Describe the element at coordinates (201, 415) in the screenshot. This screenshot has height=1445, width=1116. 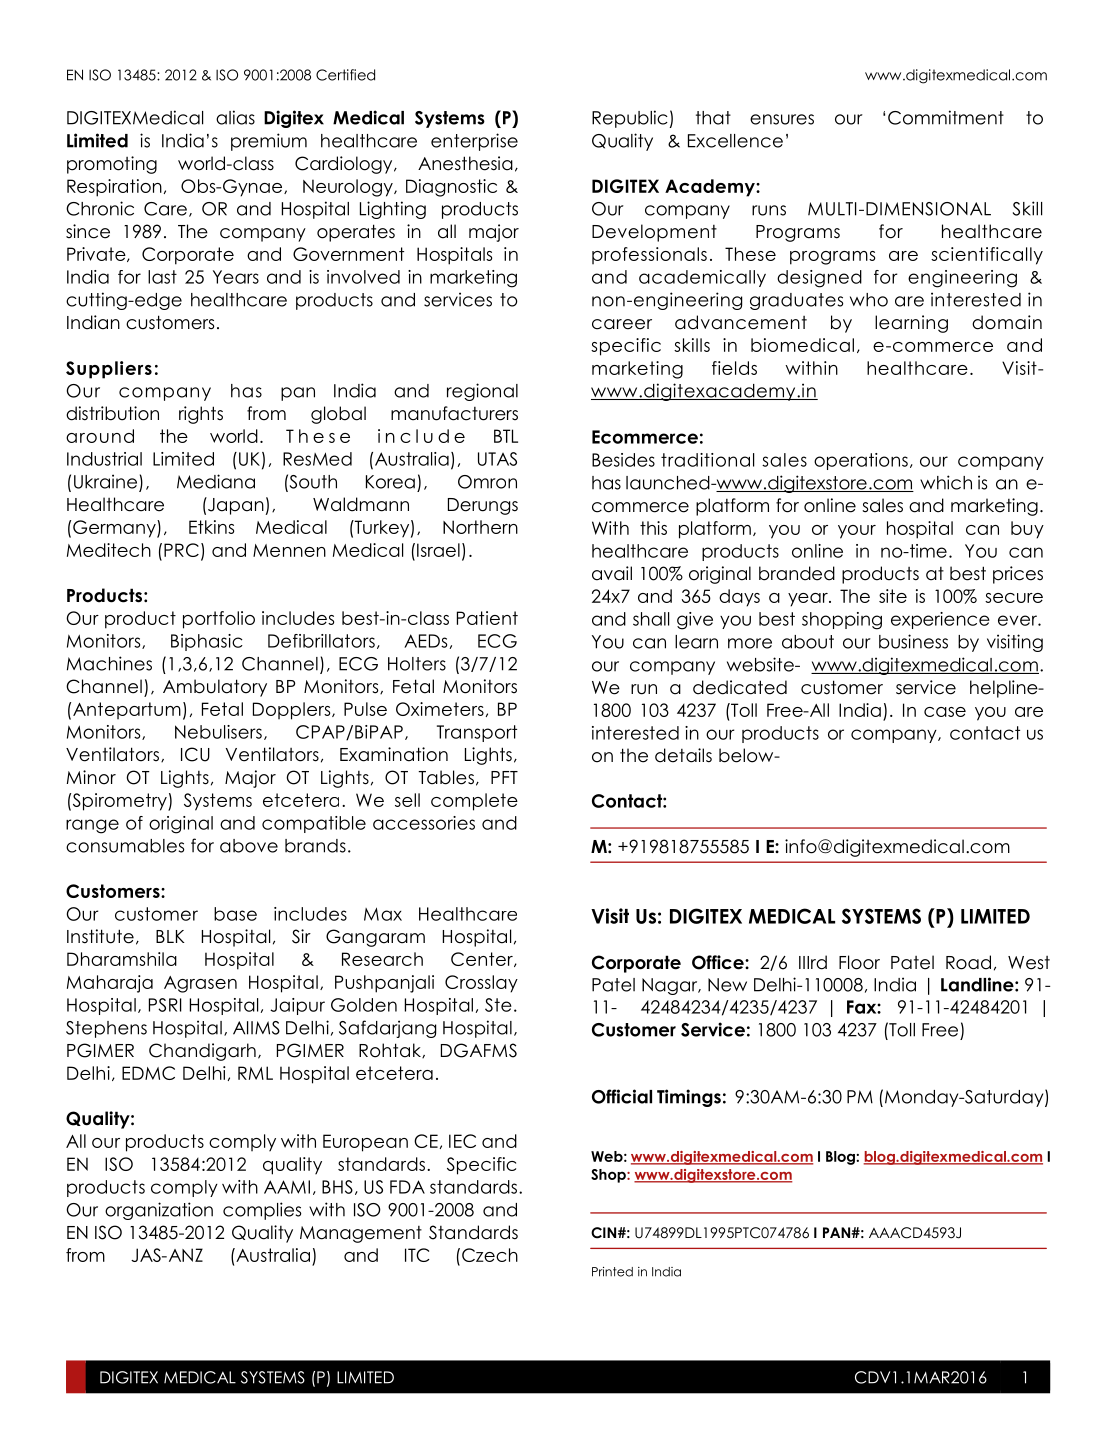
I see `rights` at that location.
